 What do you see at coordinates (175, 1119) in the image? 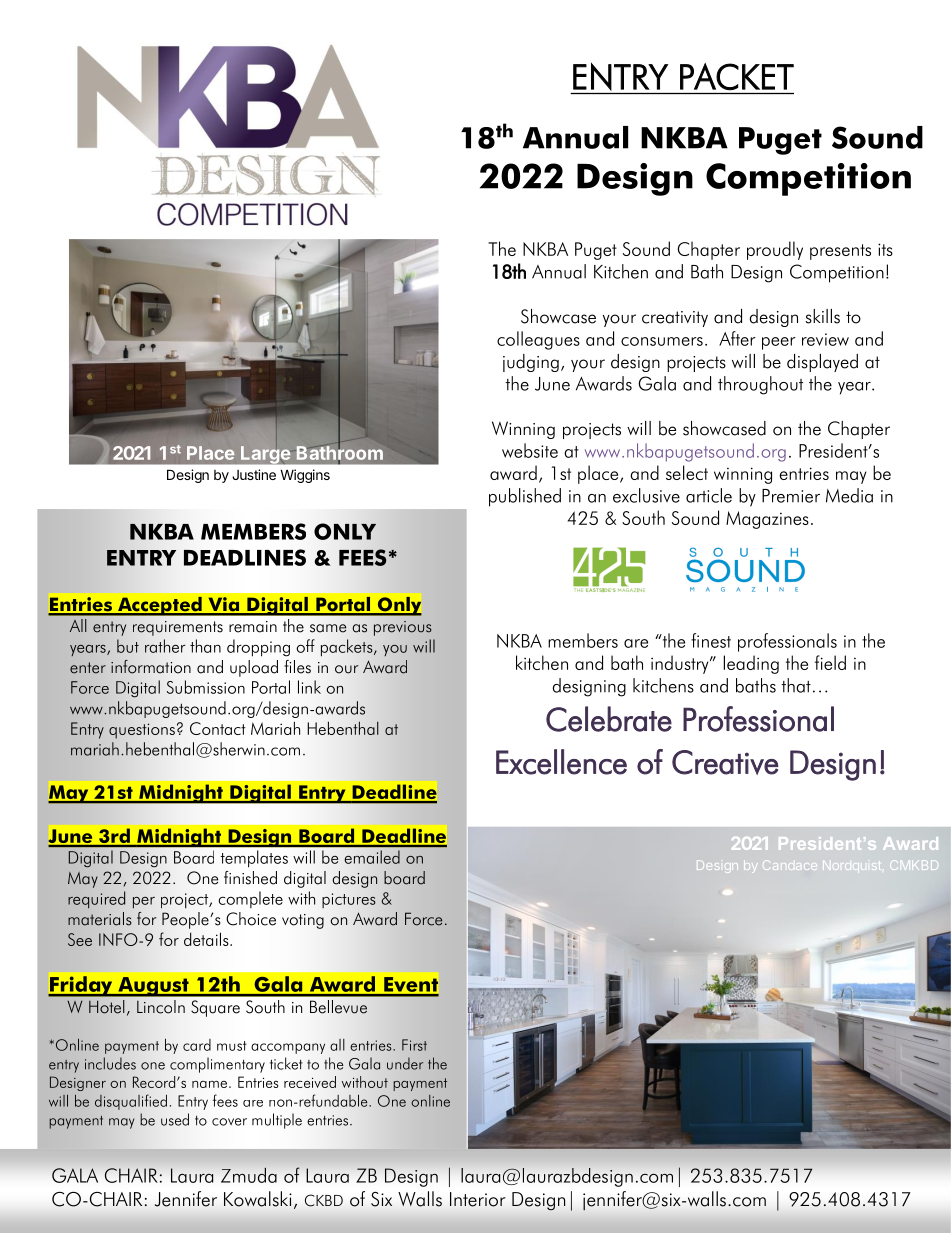
I see `used` at bounding box center [175, 1119].
